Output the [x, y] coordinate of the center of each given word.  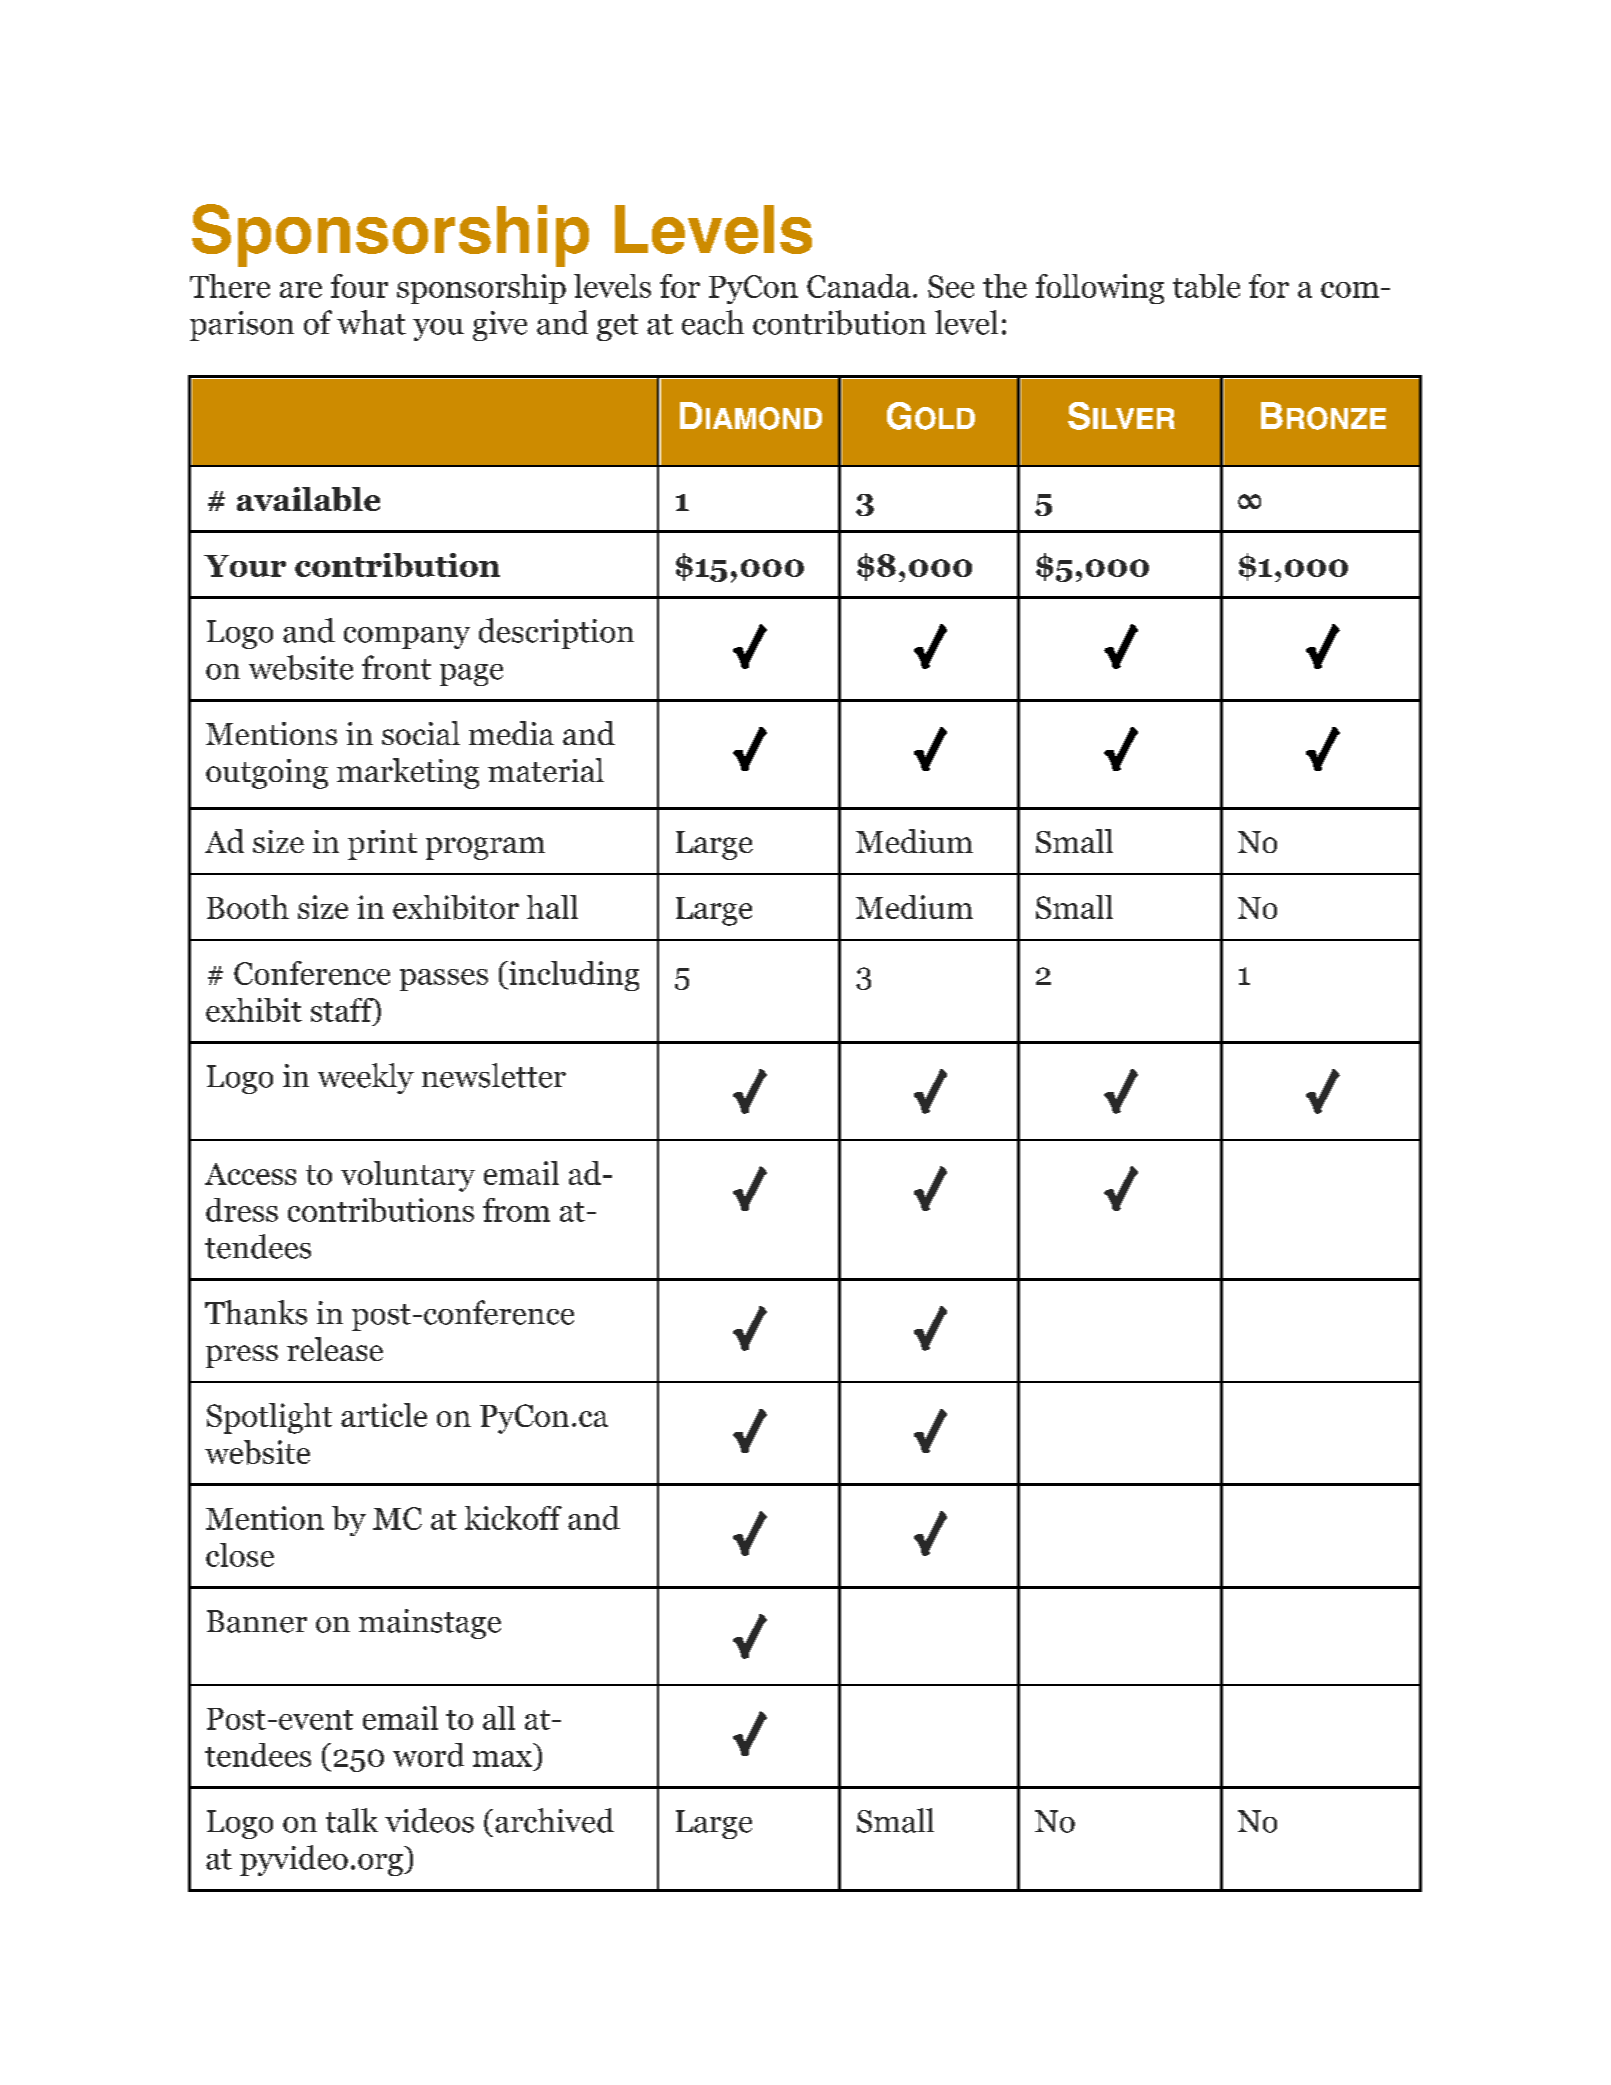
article [384, 1415]
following [1100, 289]
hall [552, 907]
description [556, 633]
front [396, 667]
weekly [366, 1078]
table [1206, 286]
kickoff [513, 1518]
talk [352, 1820]
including [573, 976]
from [516, 1210]
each [713, 322]
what [371, 322]
